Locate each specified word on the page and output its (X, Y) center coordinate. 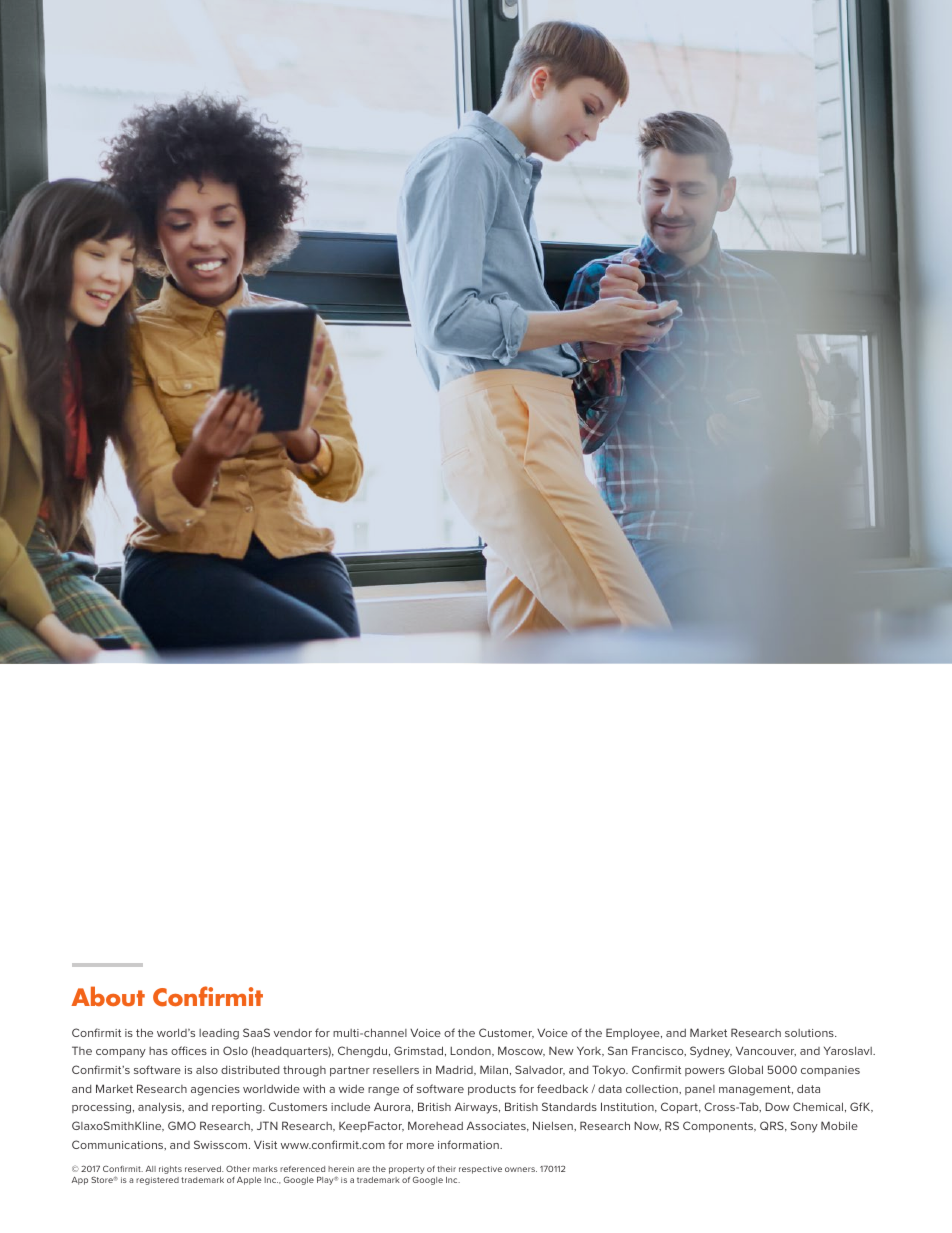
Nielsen (554, 1125)
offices (189, 1050)
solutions (810, 1033)
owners (521, 1169)
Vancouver (766, 1051)
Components (719, 1126)
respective (480, 1170)
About (108, 996)
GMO (182, 1125)
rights (170, 1170)
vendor (292, 1033)
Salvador (540, 1070)
